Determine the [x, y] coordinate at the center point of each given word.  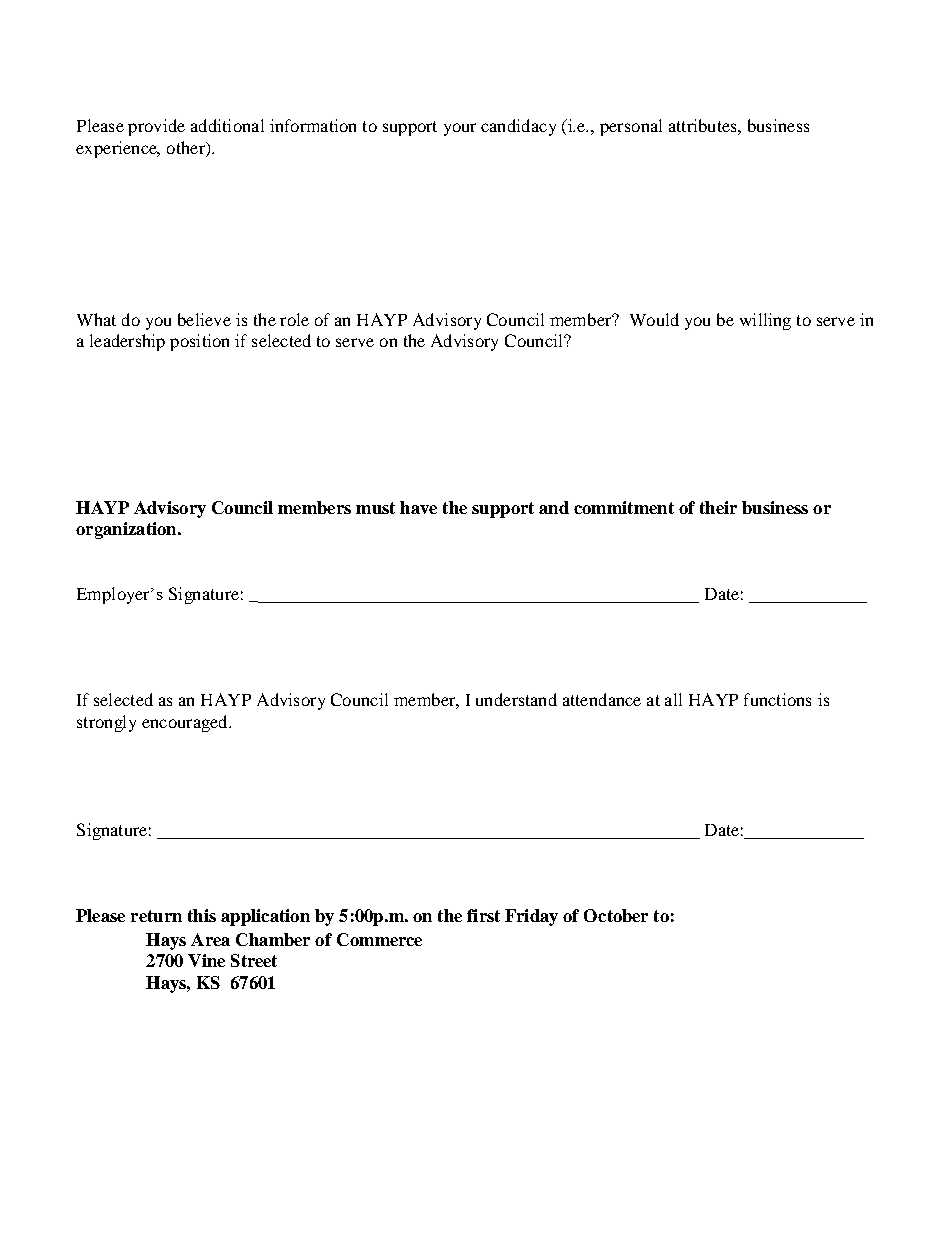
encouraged [186, 723]
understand [516, 699]
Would [654, 319]
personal [631, 127]
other [187, 147]
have [418, 507]
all [673, 699]
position [199, 342]
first [483, 915]
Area [210, 939]
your [460, 129]
